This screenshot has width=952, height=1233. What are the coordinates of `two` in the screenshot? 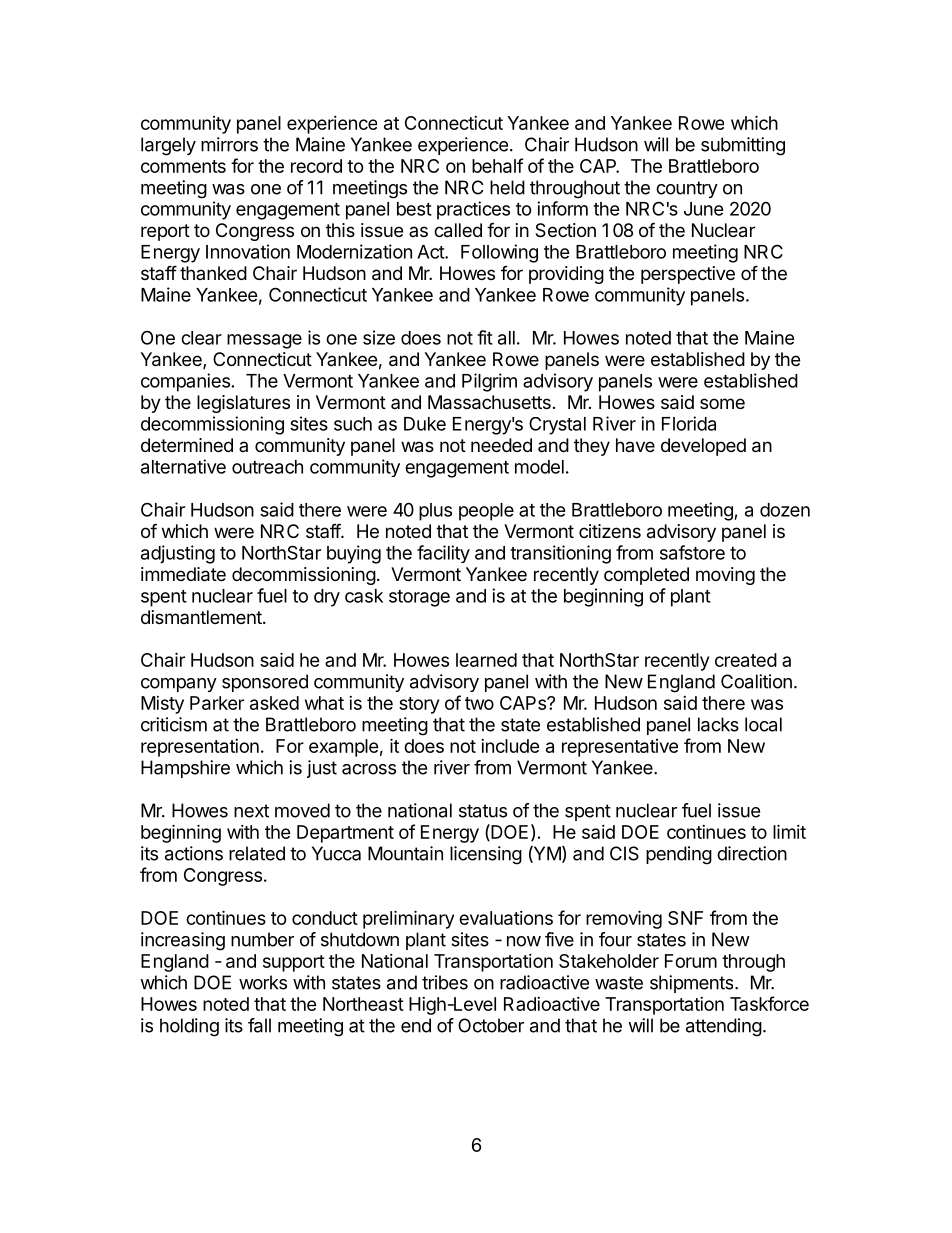 It's located at (479, 703).
